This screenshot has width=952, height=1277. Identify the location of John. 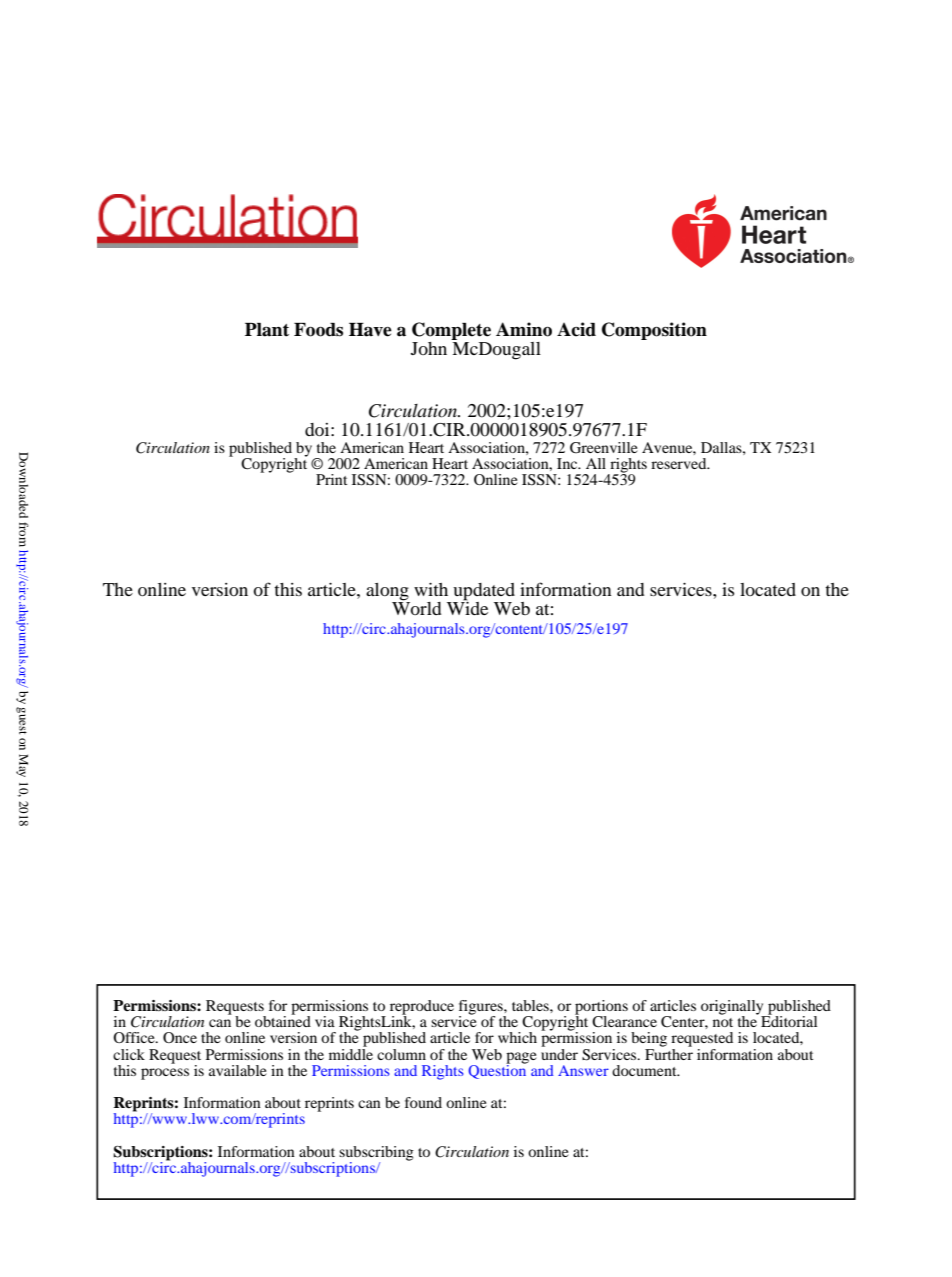
(429, 348).
